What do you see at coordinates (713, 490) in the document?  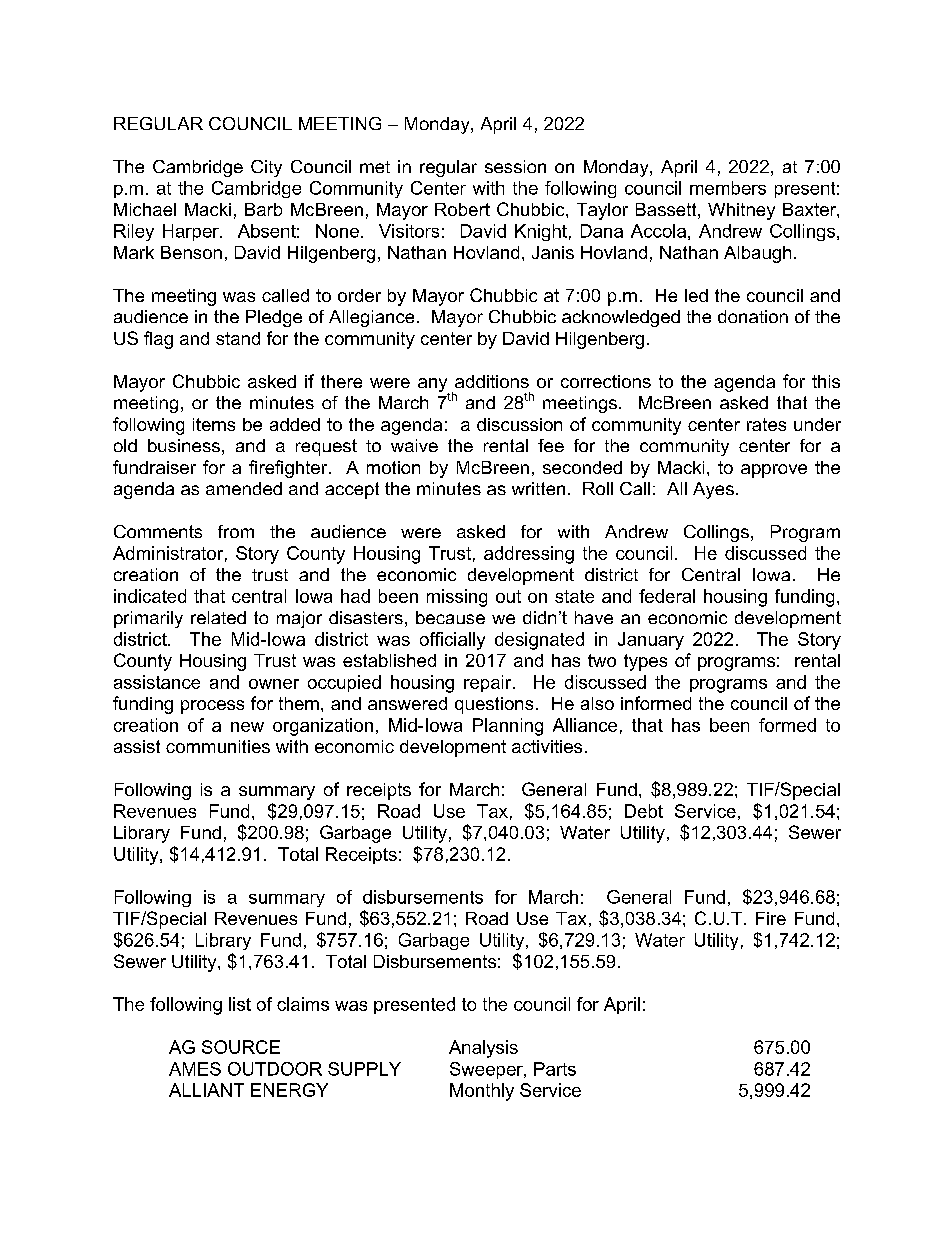 I see `Ayes` at bounding box center [713, 490].
